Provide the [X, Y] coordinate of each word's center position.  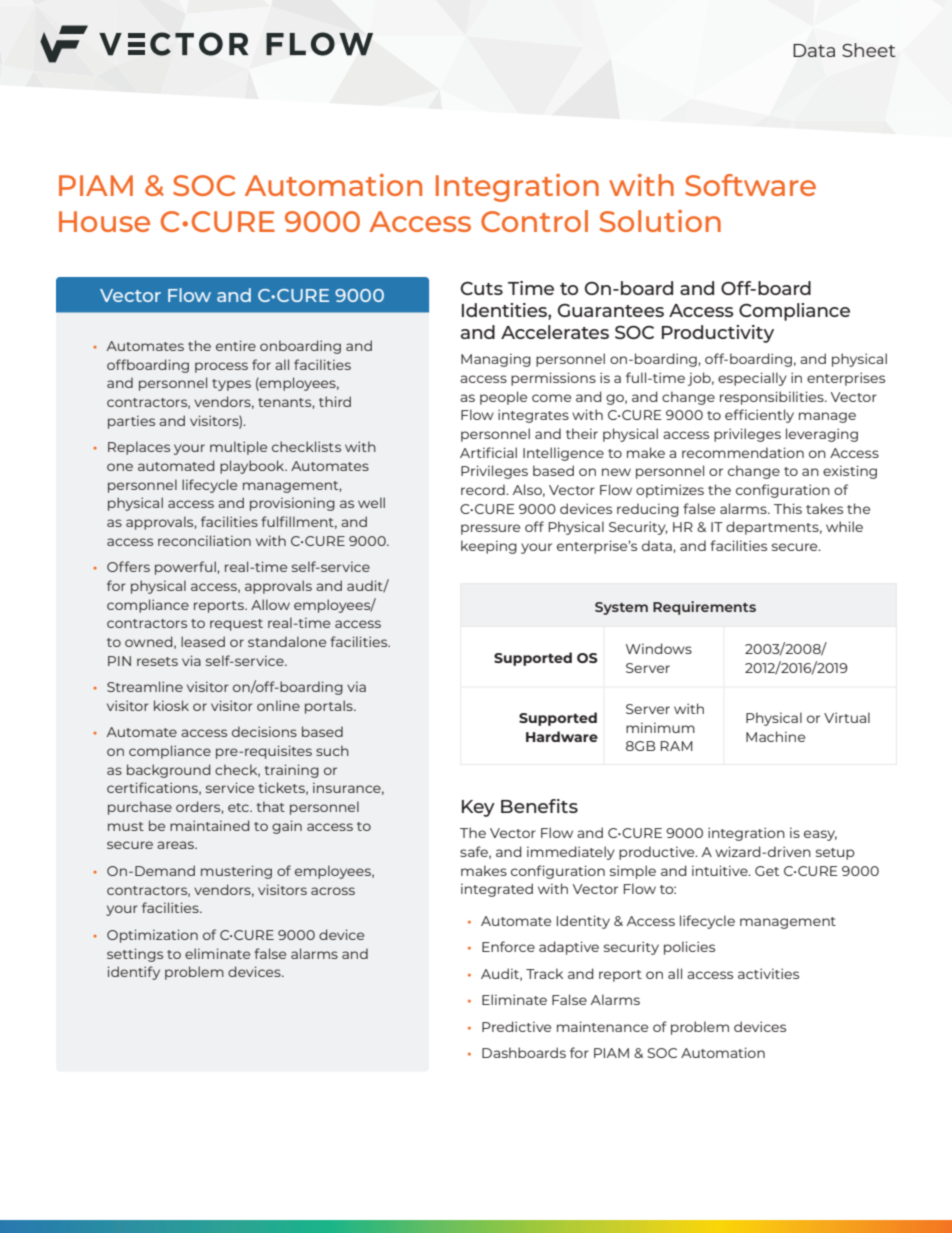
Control [534, 221]
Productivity [718, 334]
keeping [489, 547]
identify [134, 973]
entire [236, 345]
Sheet [869, 50]
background [168, 771]
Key [478, 808]
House [104, 221]
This [788, 508]
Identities [505, 310]
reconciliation [204, 540]
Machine [775, 736]
